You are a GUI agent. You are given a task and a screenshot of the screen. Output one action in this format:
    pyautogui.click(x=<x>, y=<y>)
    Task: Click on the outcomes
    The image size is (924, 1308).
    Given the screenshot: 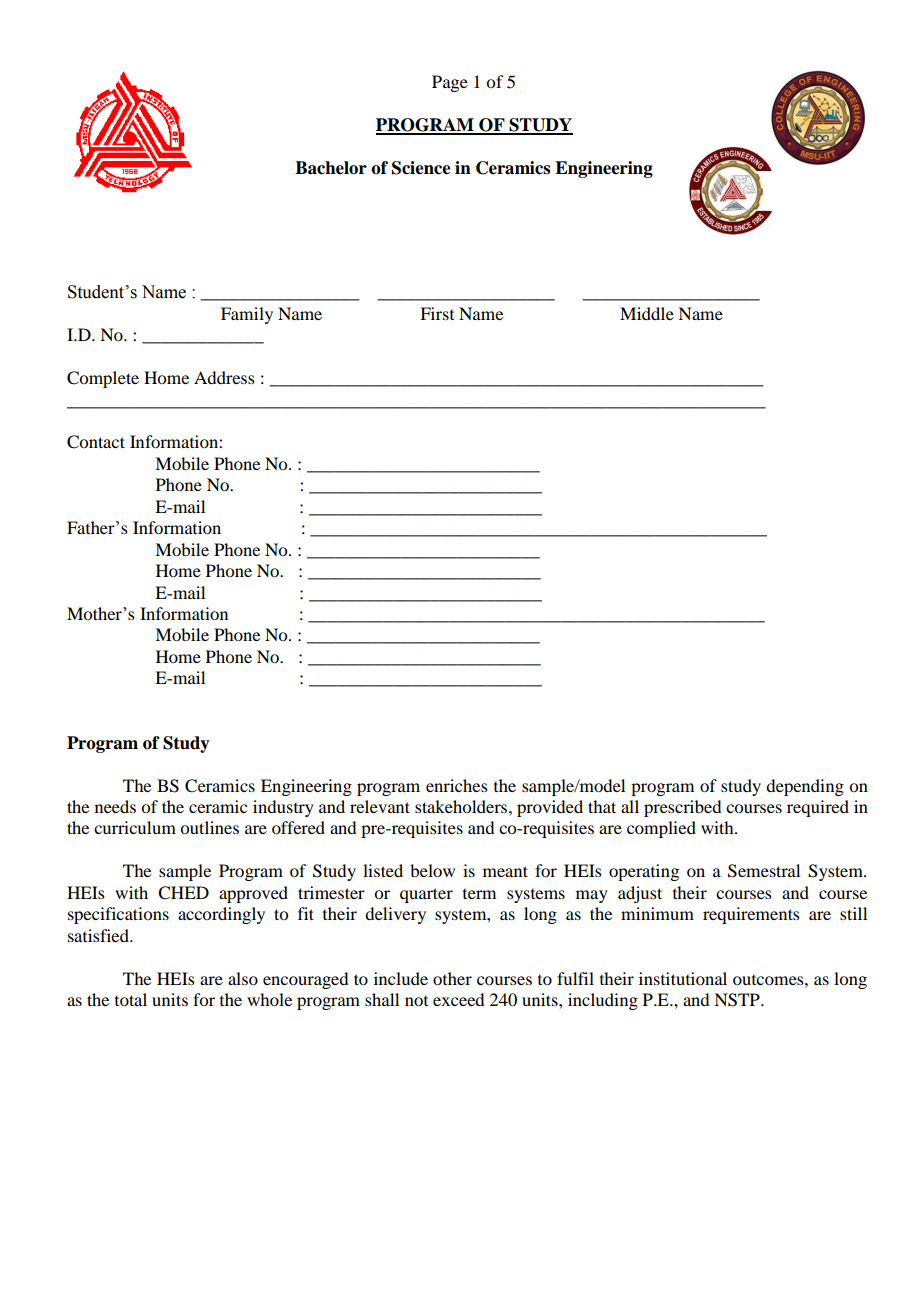 What is the action you would take?
    pyautogui.click(x=769, y=980)
